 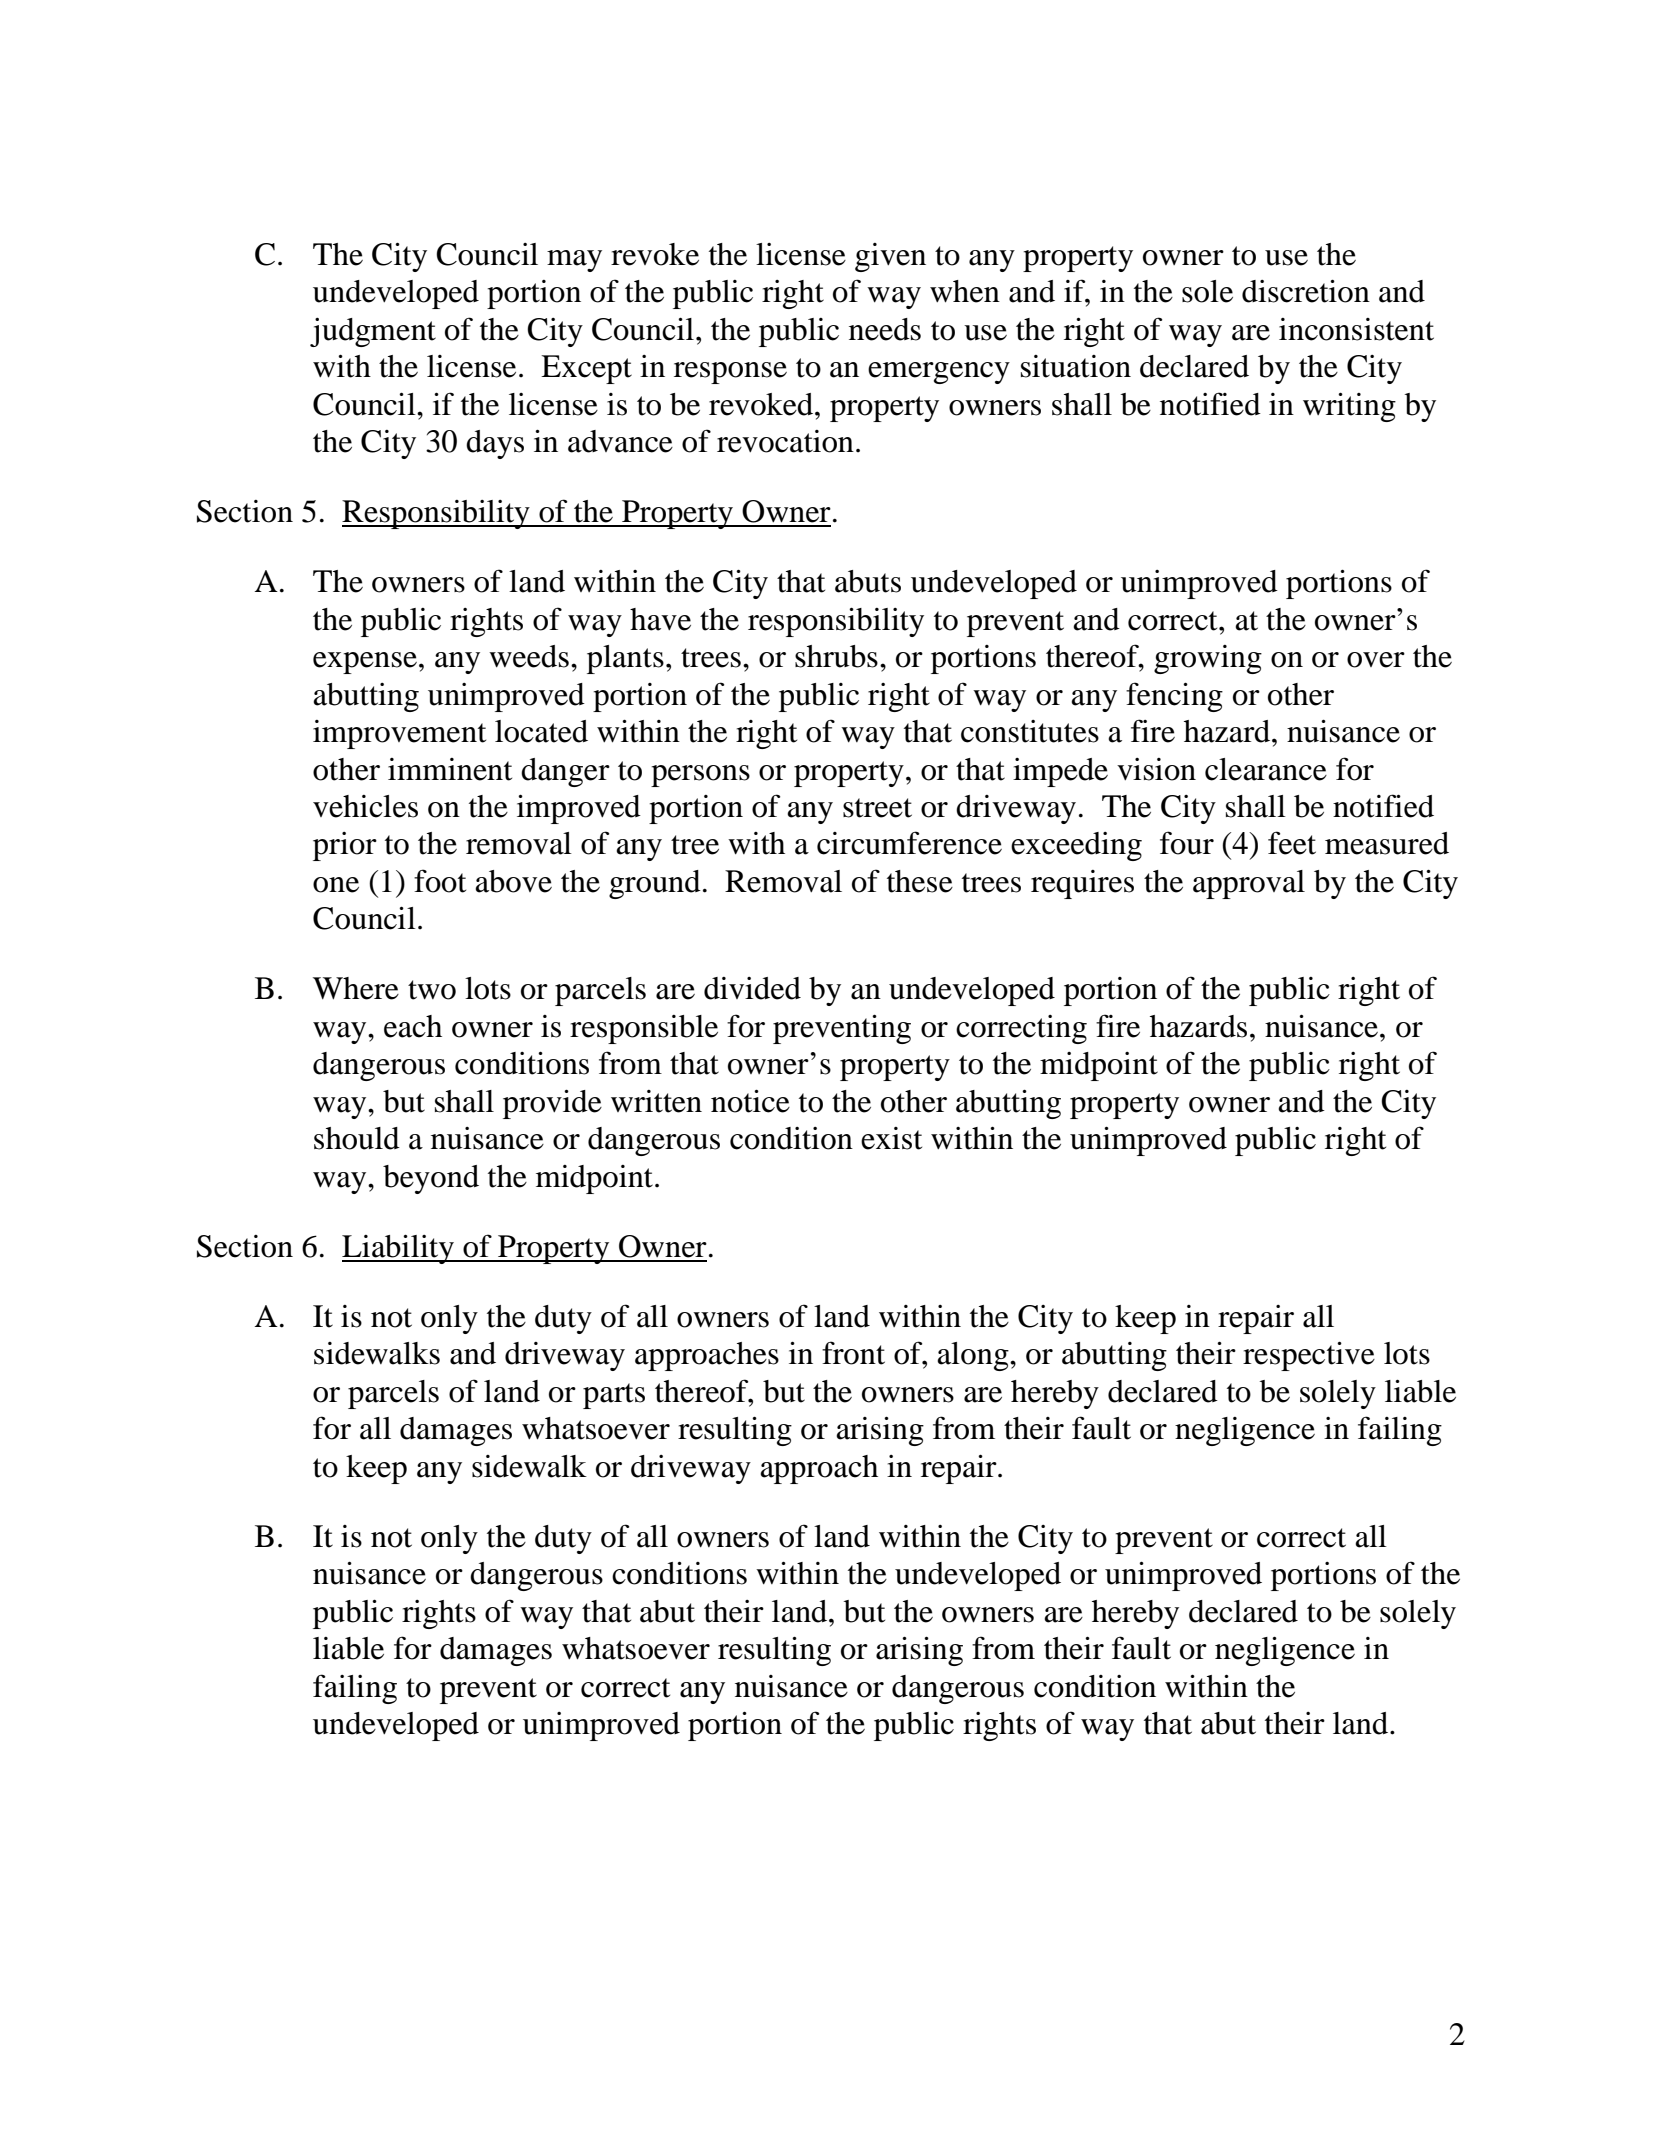 What do you see at coordinates (1208, 659) in the screenshot?
I see `growing` at bounding box center [1208, 659].
